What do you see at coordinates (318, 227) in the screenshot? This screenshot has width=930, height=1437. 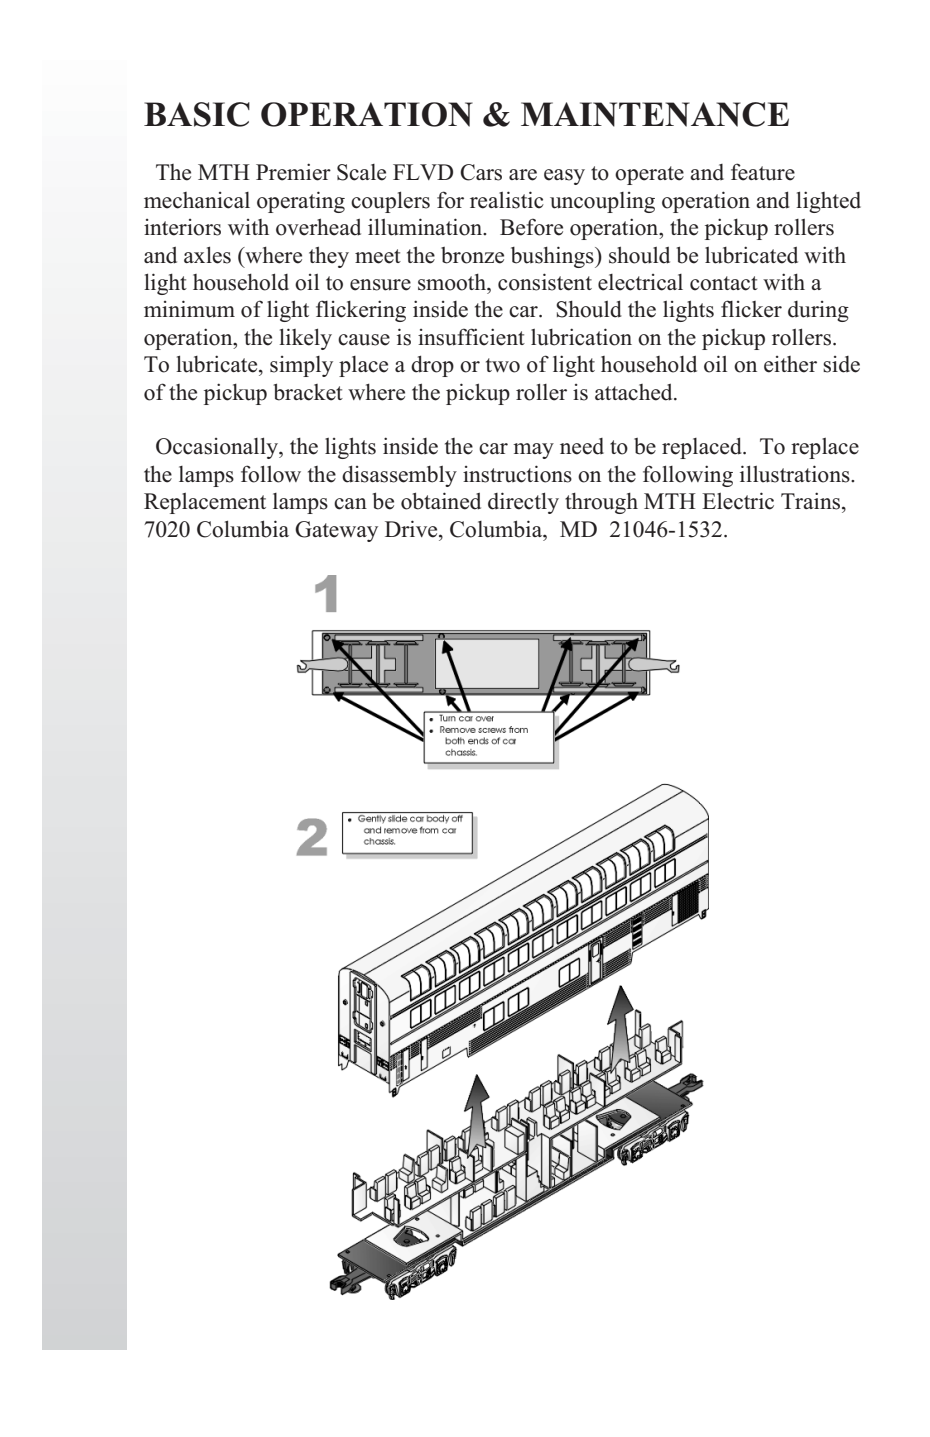 I see `overhead` at bounding box center [318, 227].
